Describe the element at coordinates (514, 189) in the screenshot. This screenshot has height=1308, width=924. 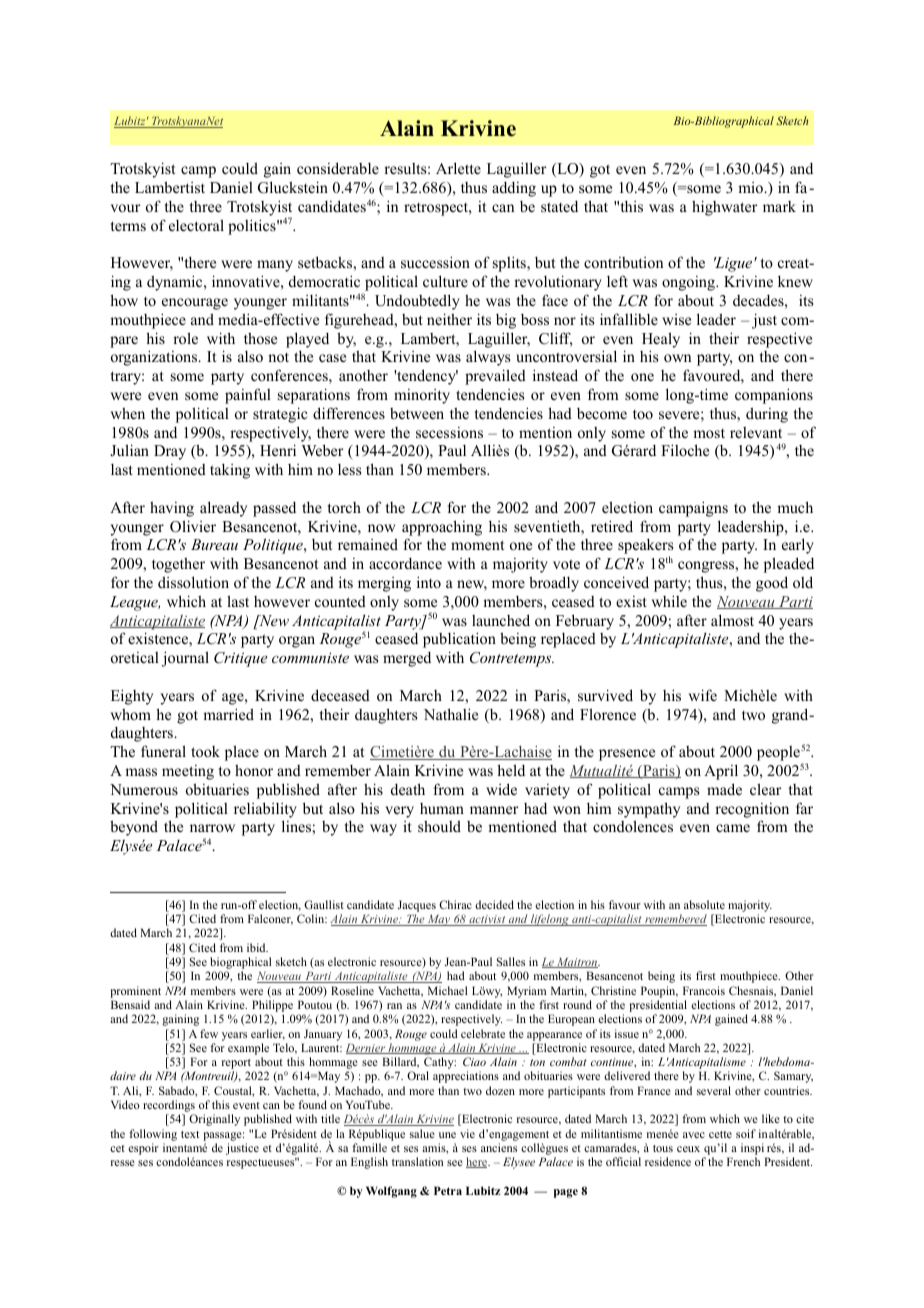
I see `adding` at that location.
